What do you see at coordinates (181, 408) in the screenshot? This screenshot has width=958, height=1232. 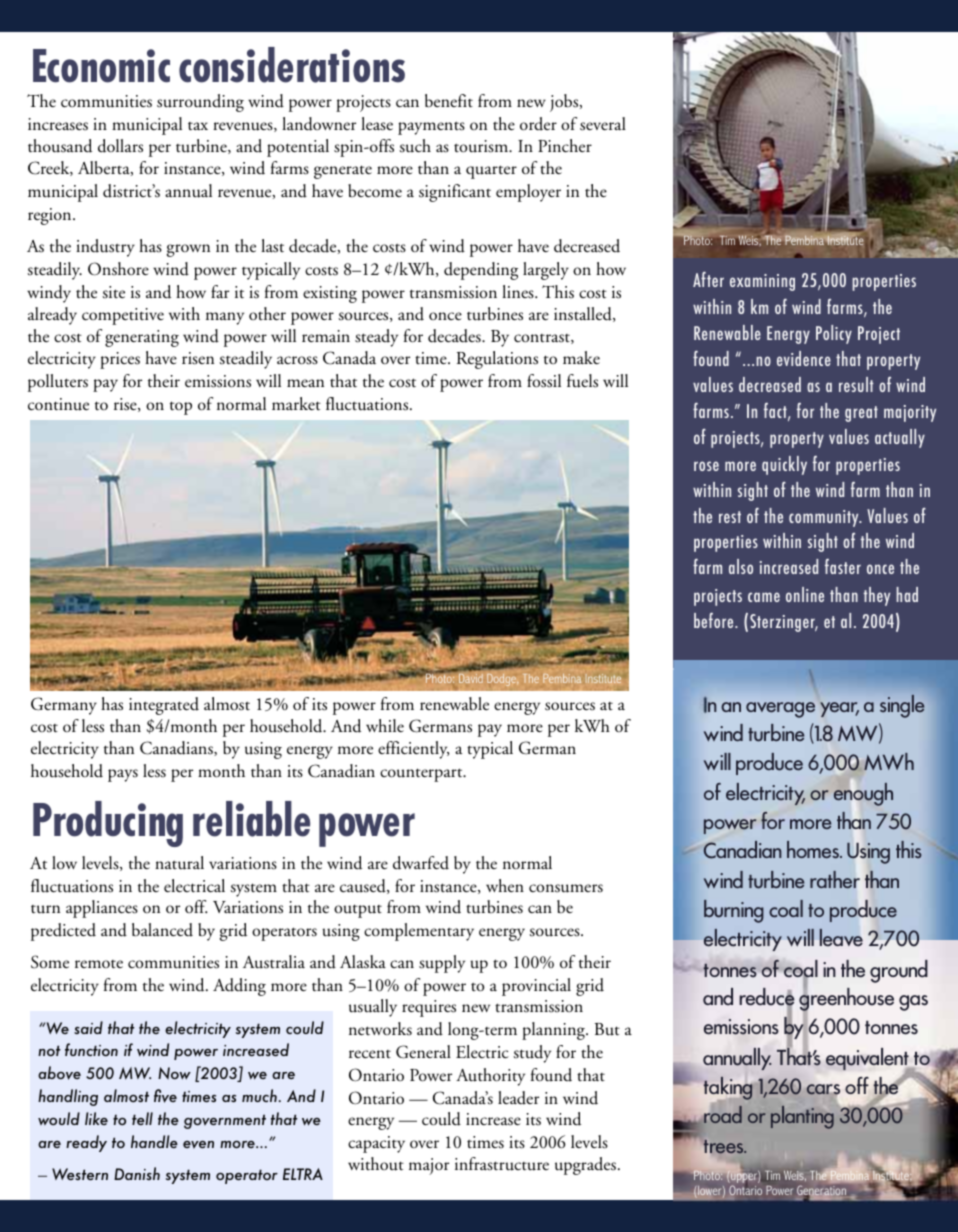 I see `top` at bounding box center [181, 408].
